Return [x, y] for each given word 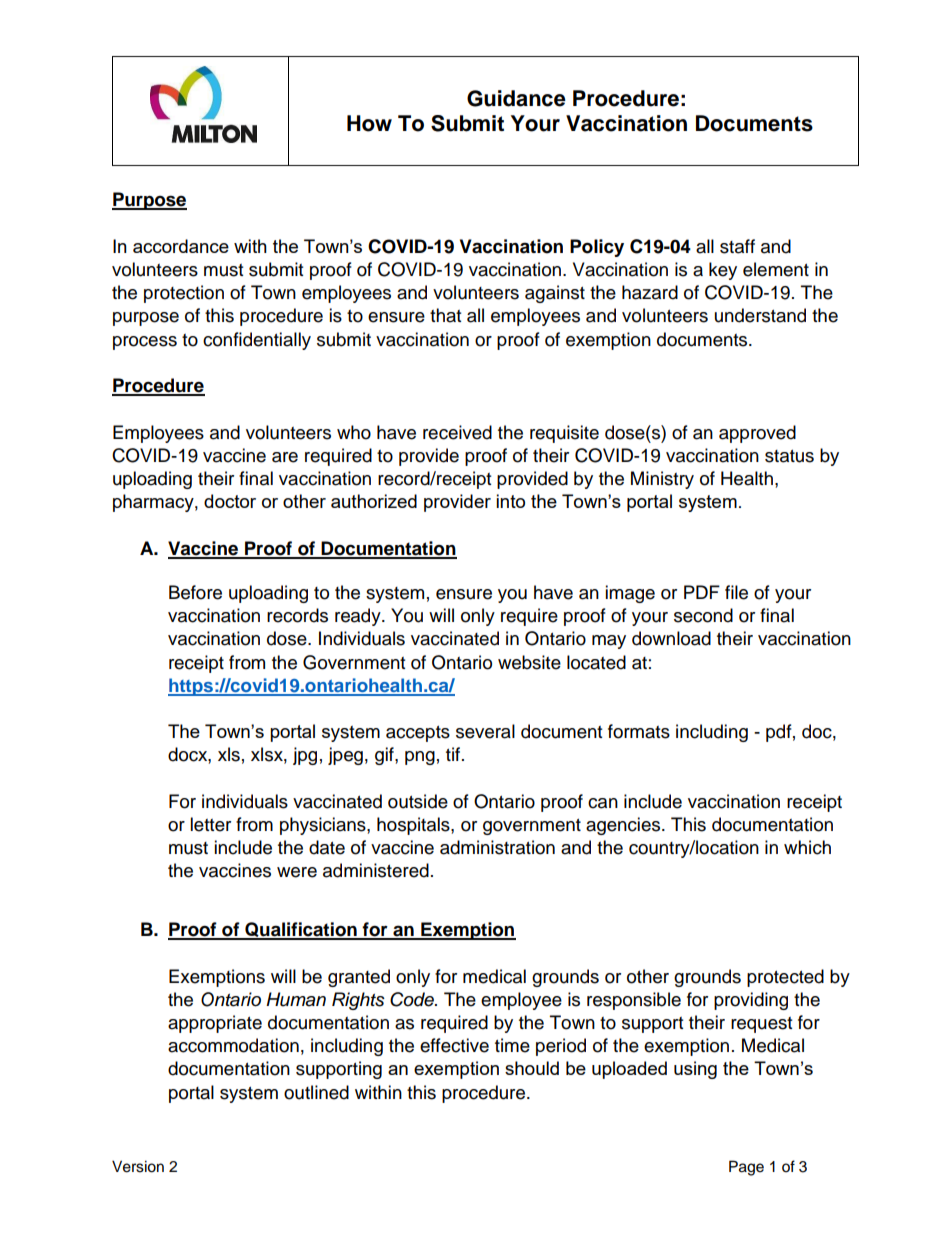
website [529, 662]
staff [737, 246]
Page [746, 1168]
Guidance [516, 98]
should [532, 1068]
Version [138, 1166]
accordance [181, 246]
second [703, 615]
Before [195, 592]
